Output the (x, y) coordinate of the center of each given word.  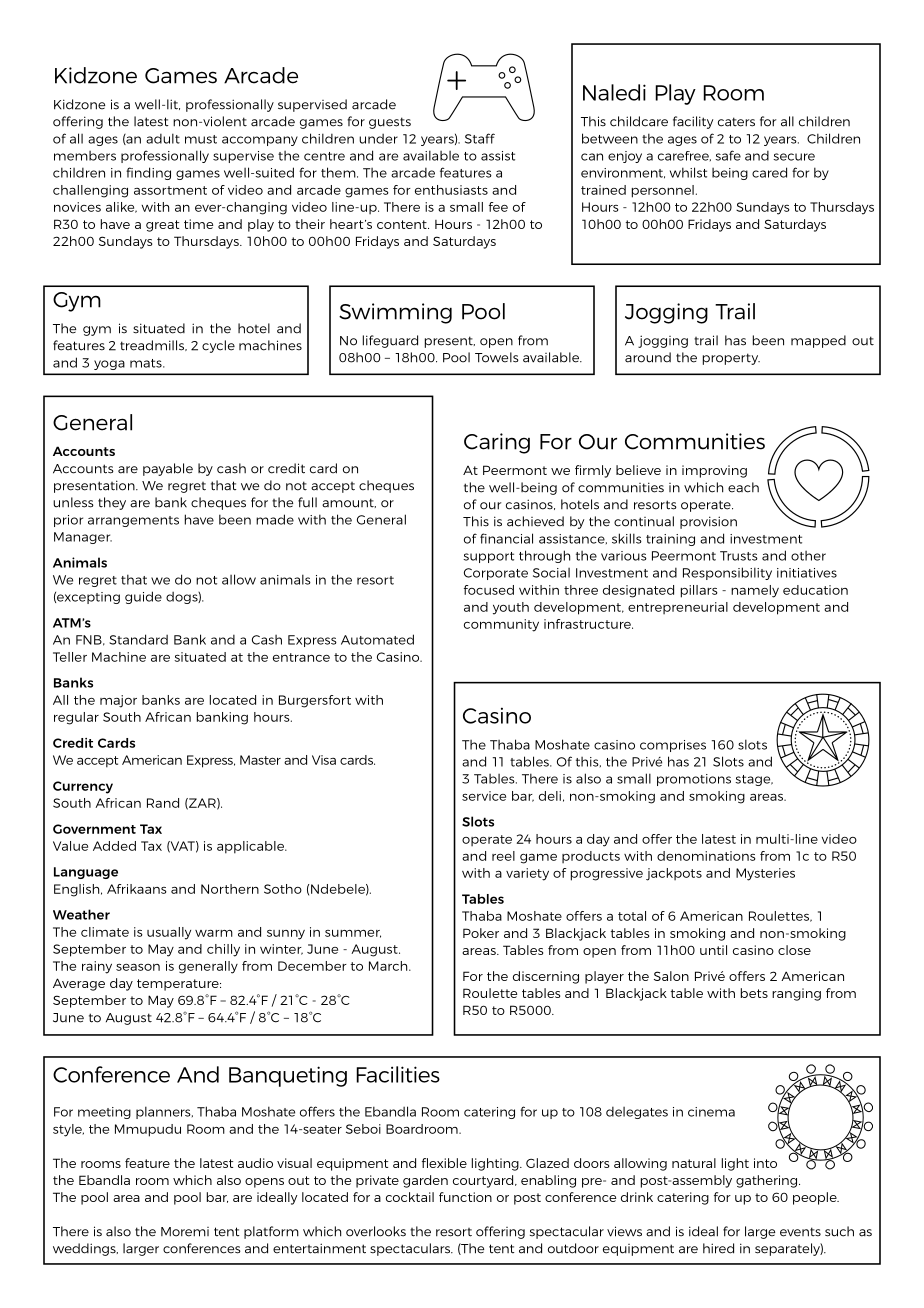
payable (168, 469)
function (465, 1197)
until (713, 950)
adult (163, 138)
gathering (768, 1181)
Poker (481, 933)
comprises (673, 746)
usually (169, 933)
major (118, 701)
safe (728, 155)
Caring (497, 443)
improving (714, 471)
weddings (85, 1249)
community (501, 625)
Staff (480, 138)
